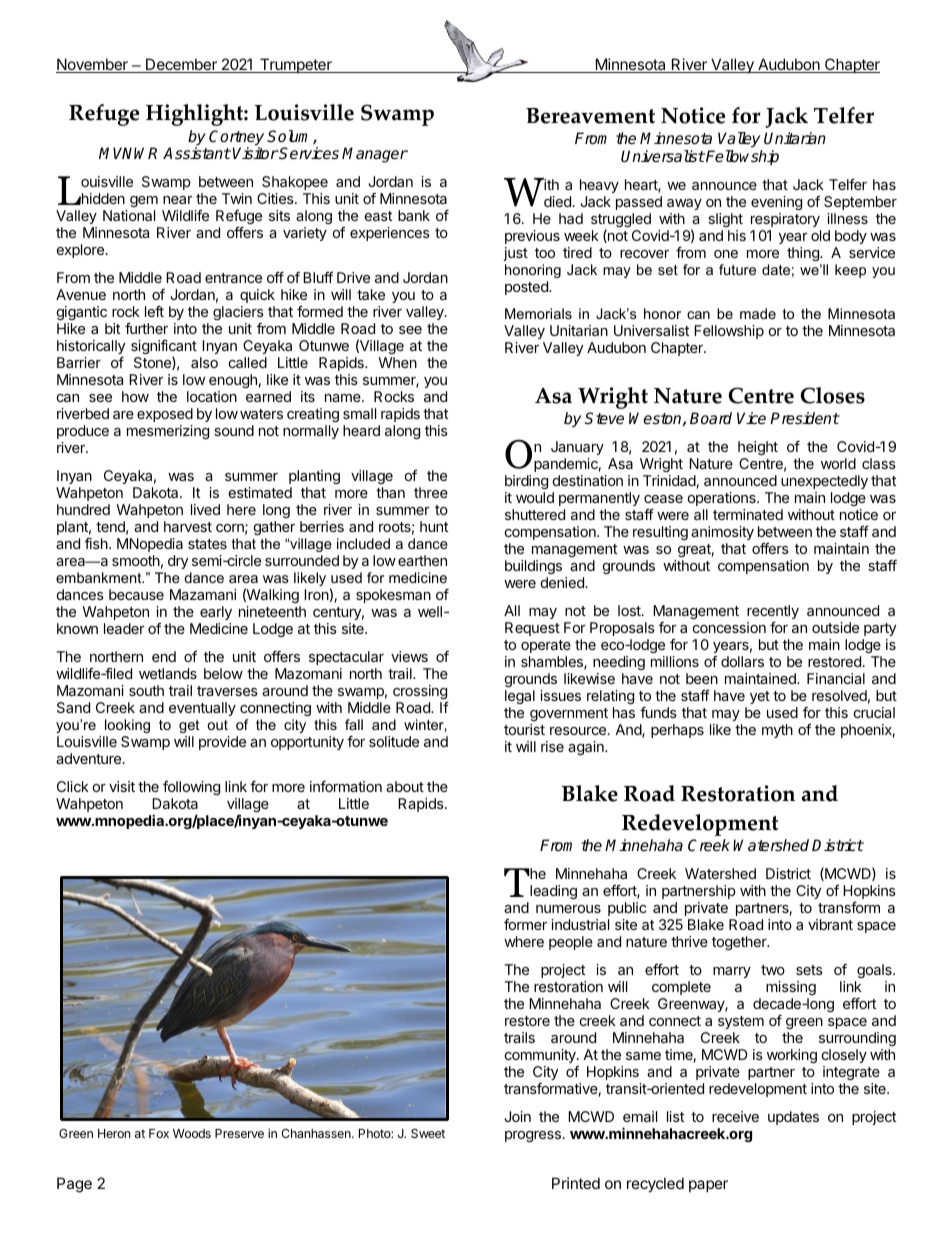  Describe the element at coordinates (168, 432) in the page. I see `mesmerizing` at that location.
